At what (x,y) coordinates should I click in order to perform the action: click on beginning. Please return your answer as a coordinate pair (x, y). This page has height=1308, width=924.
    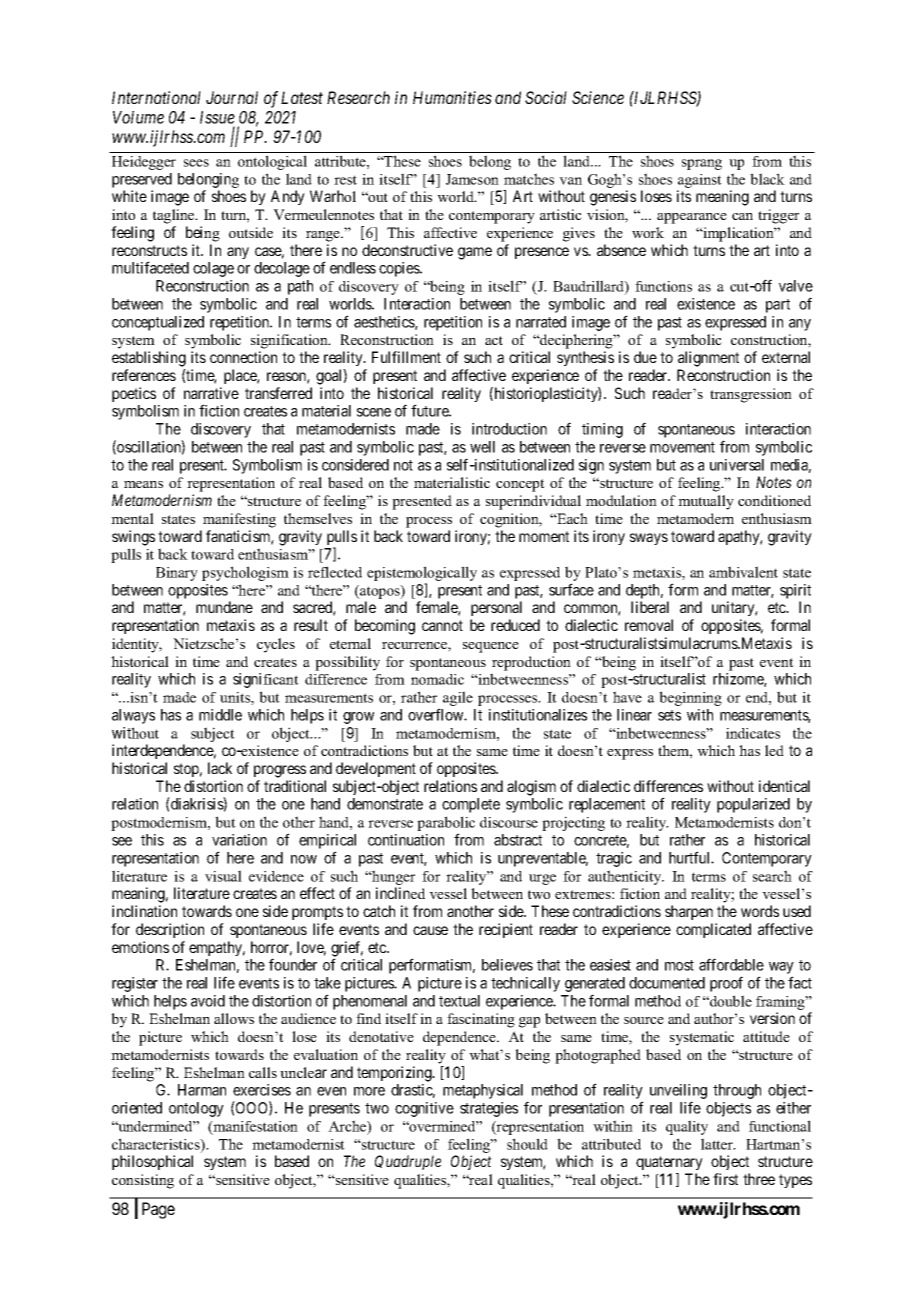
    Looking at the image, I should click on (690, 698).
